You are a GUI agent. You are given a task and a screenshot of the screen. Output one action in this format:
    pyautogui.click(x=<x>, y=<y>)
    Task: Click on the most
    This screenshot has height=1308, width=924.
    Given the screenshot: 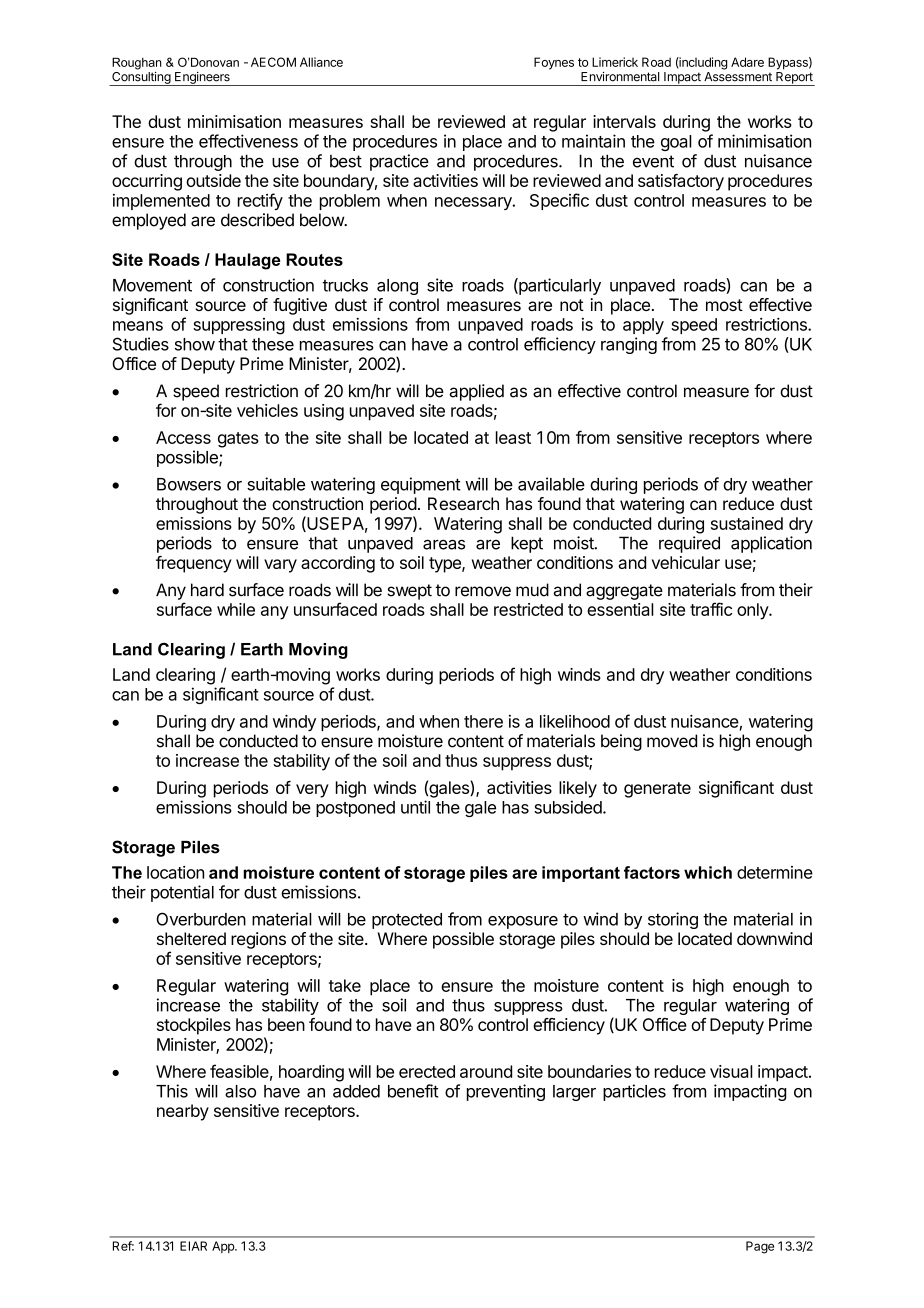 What is the action you would take?
    pyautogui.click(x=724, y=305)
